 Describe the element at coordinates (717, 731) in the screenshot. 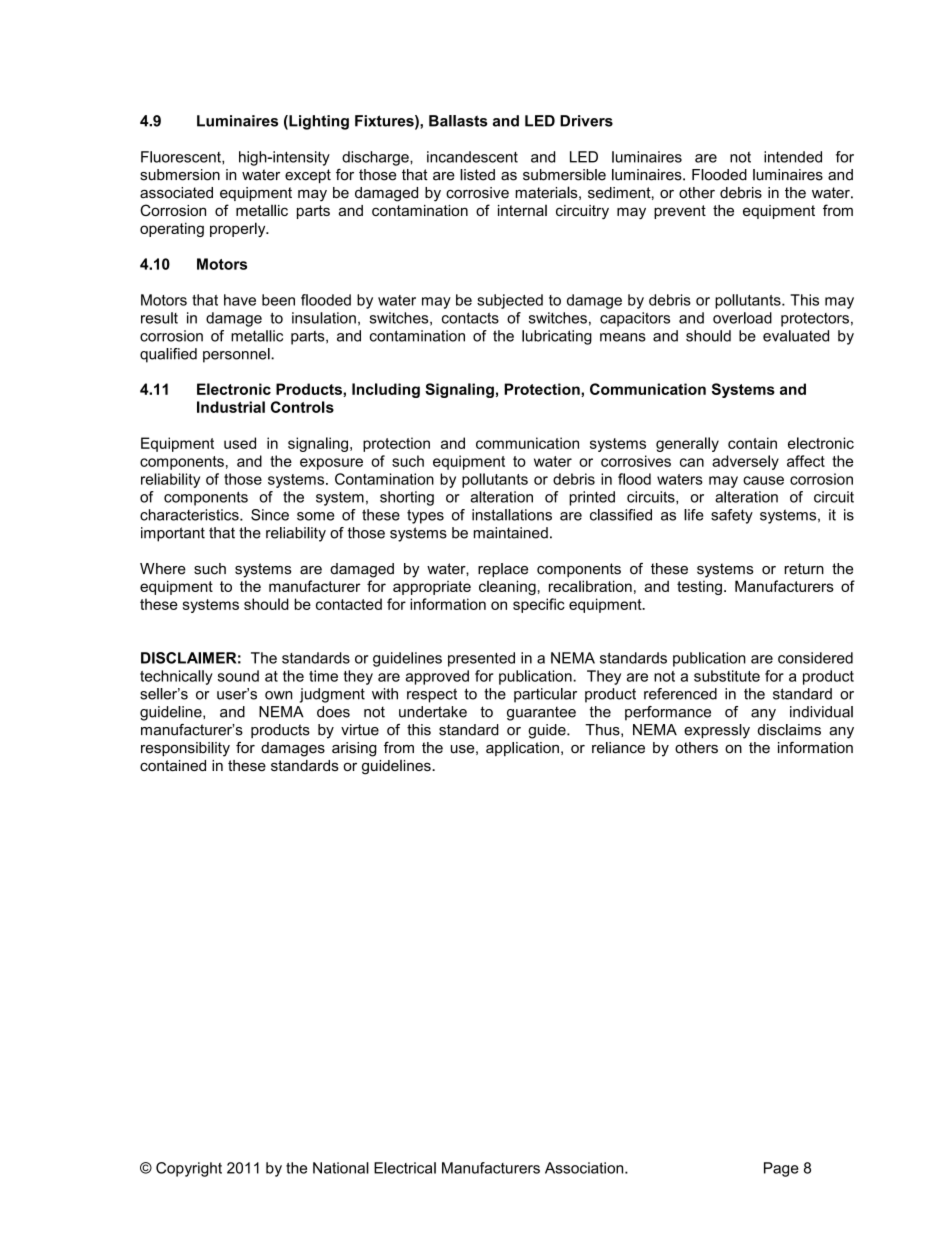

I see `expressly` at that location.
